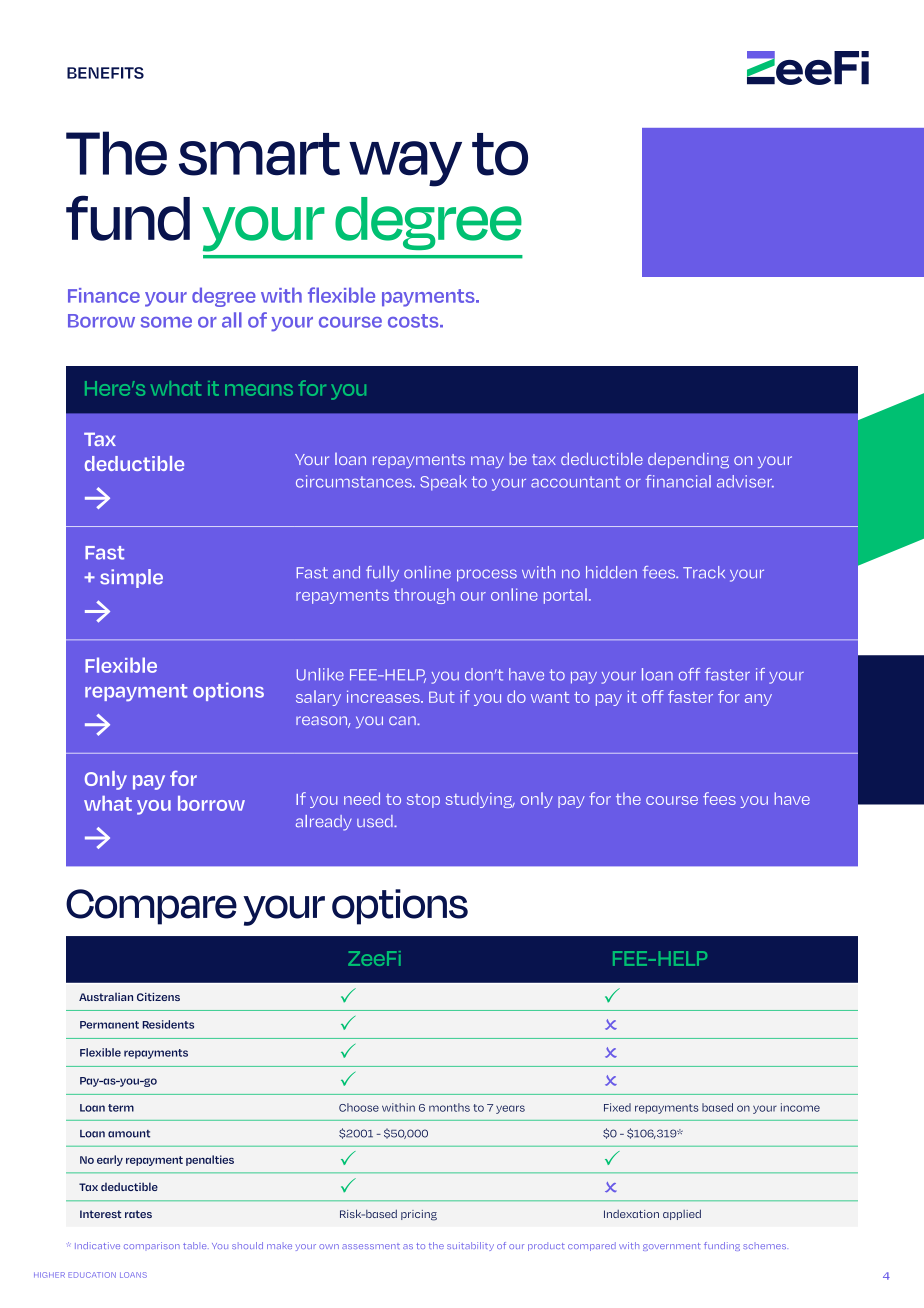 The height and width of the screenshot is (1308, 924). What do you see at coordinates (442, 697) in the screenshot?
I see `But` at bounding box center [442, 697].
